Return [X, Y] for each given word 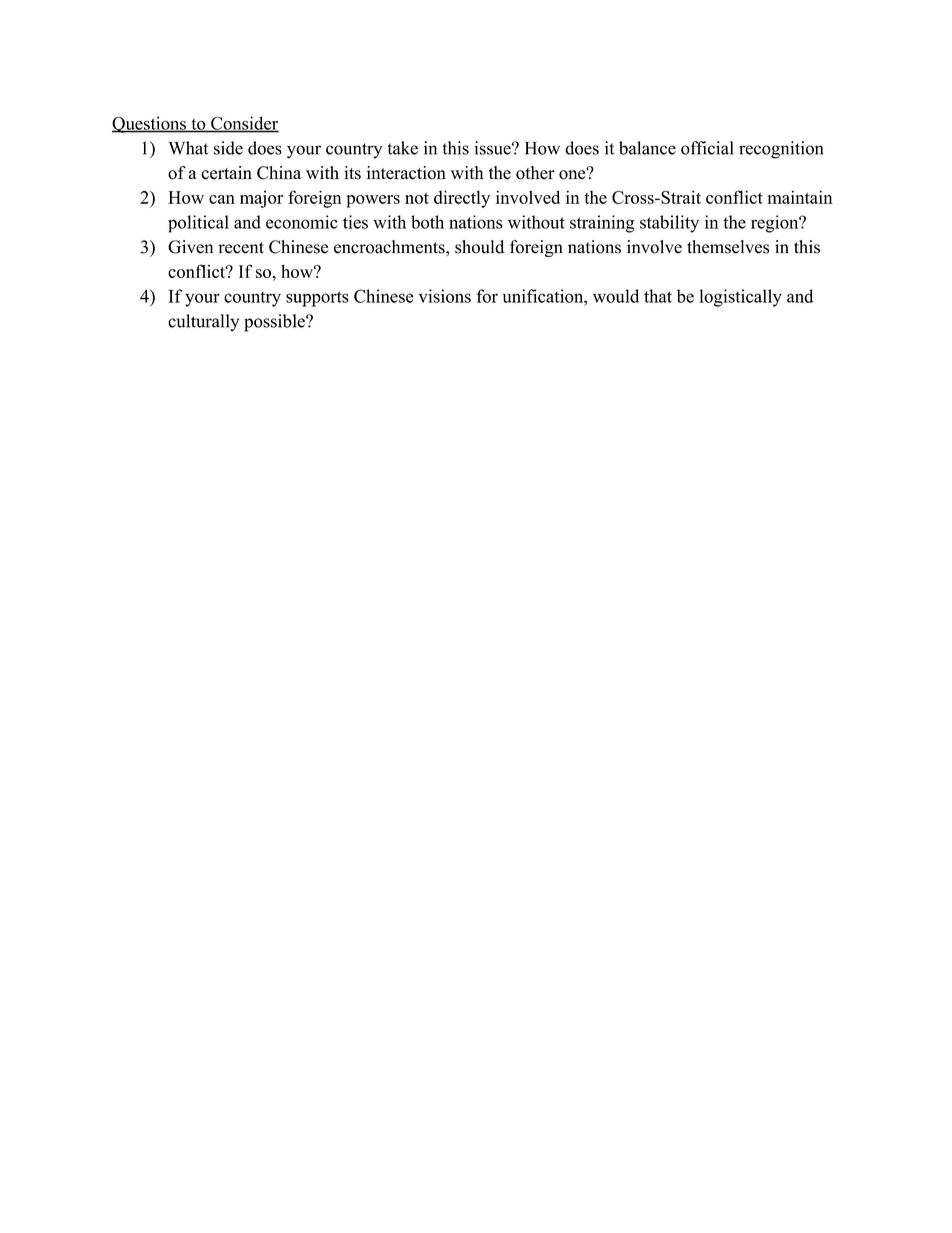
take [403, 148]
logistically [740, 298]
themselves [728, 247]
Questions [150, 124]
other [535, 173]
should [479, 247]
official [707, 148]
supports [317, 299]
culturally [203, 322]
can [222, 199]
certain [226, 173]
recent [241, 248]
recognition [781, 150]
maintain [800, 197]
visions [444, 296]
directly [462, 199]
